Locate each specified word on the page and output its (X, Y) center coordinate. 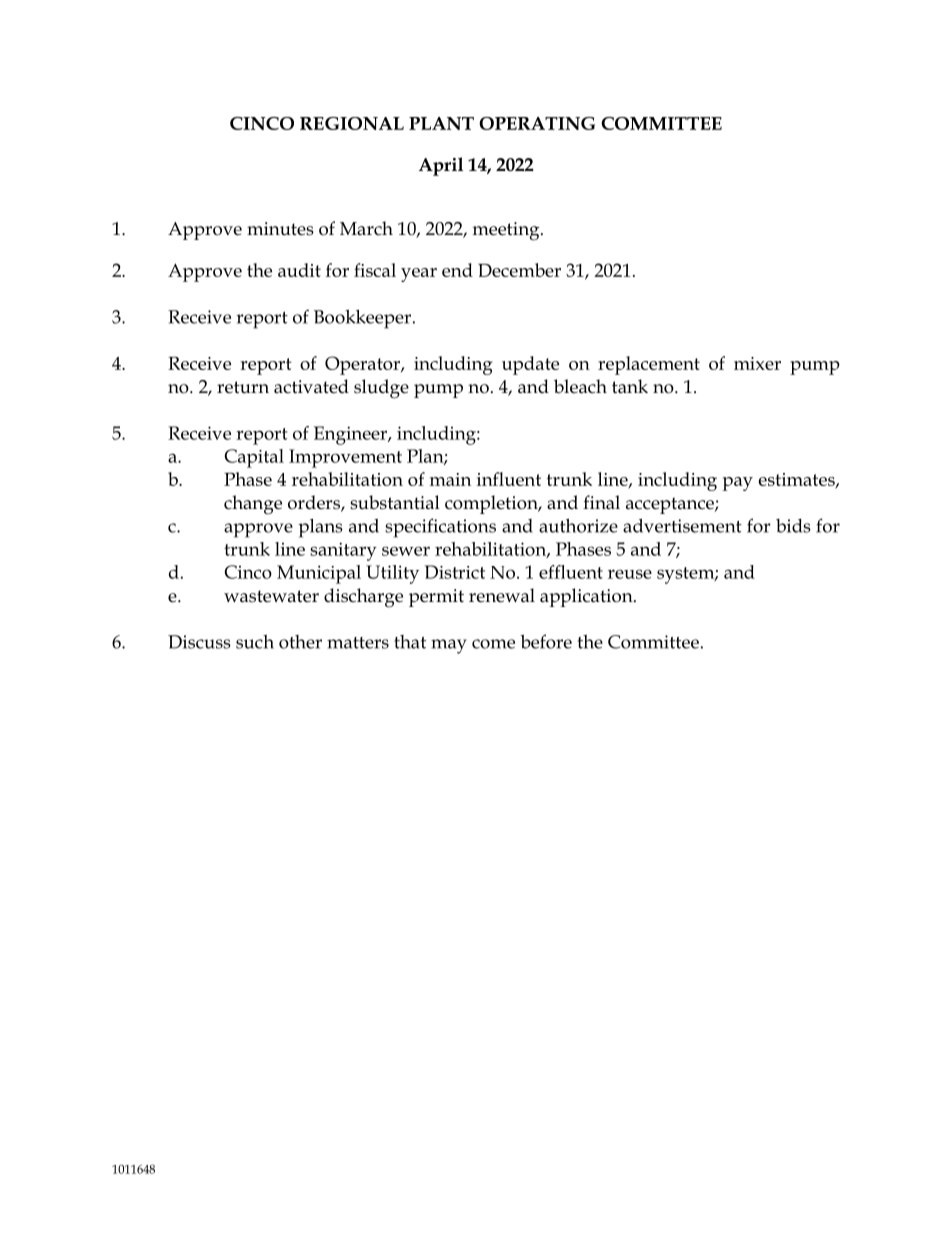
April (441, 166)
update (530, 365)
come (493, 644)
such (255, 642)
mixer (757, 363)
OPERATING (537, 123)
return (243, 387)
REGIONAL (352, 123)
